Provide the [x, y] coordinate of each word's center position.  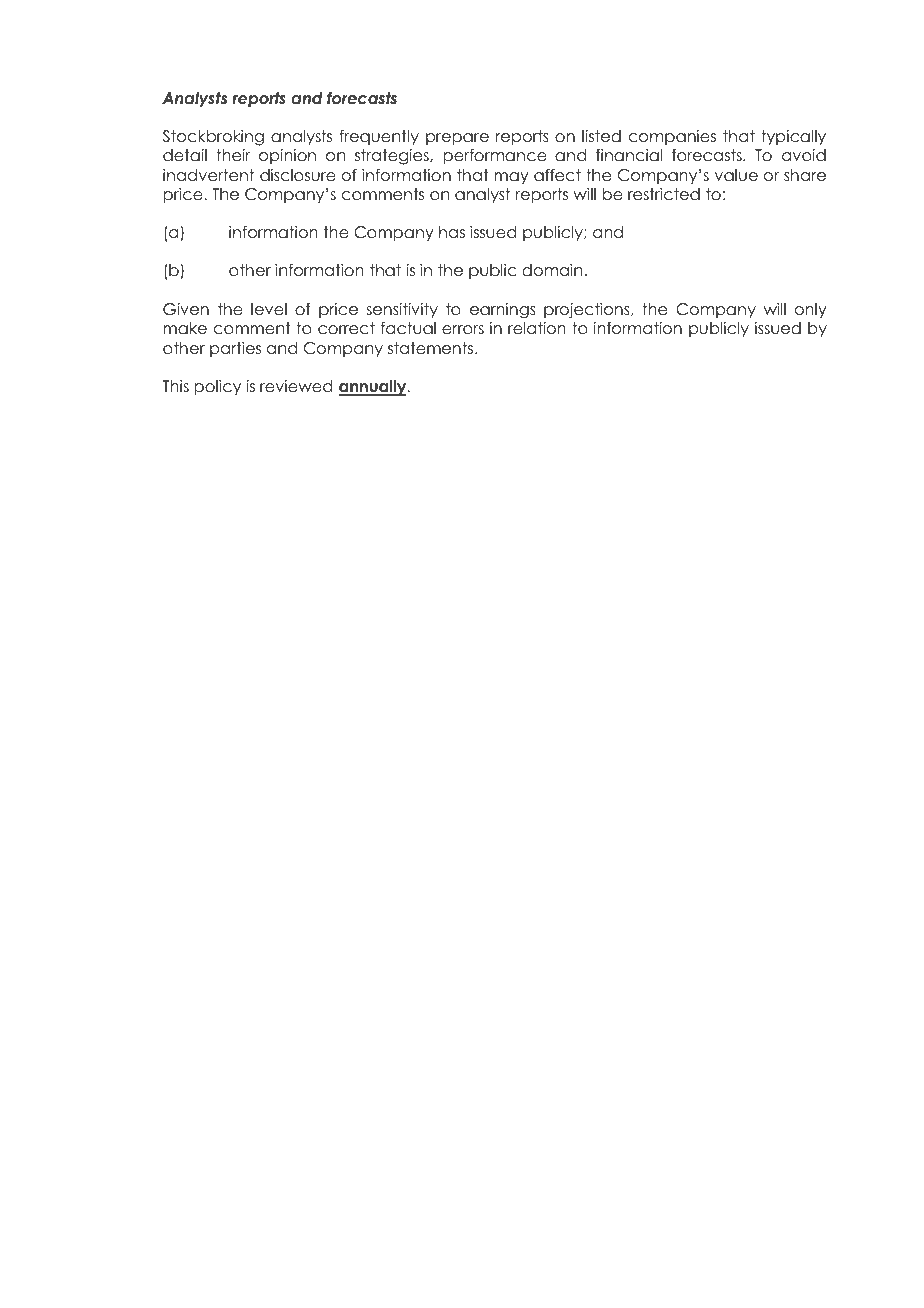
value [736, 175]
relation [537, 328]
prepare [457, 139]
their [233, 155]
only [811, 310]
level [269, 309]
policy [217, 387]
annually [374, 388]
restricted [664, 194]
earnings [503, 311]
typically [793, 137]
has [452, 232]
